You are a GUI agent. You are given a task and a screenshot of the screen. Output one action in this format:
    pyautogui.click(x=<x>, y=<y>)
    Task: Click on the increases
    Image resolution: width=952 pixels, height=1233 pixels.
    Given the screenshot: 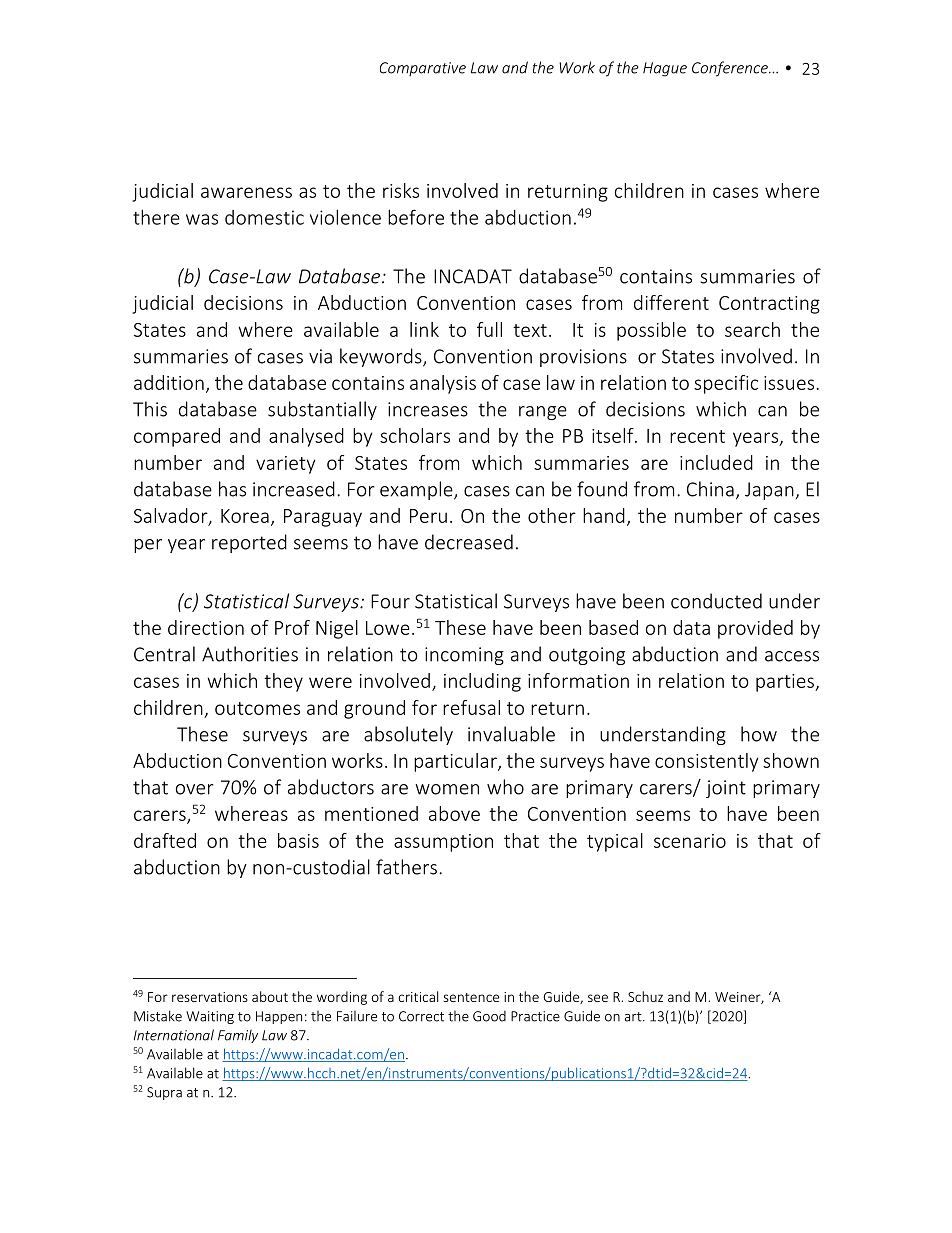 What is the action you would take?
    pyautogui.click(x=428, y=409)
